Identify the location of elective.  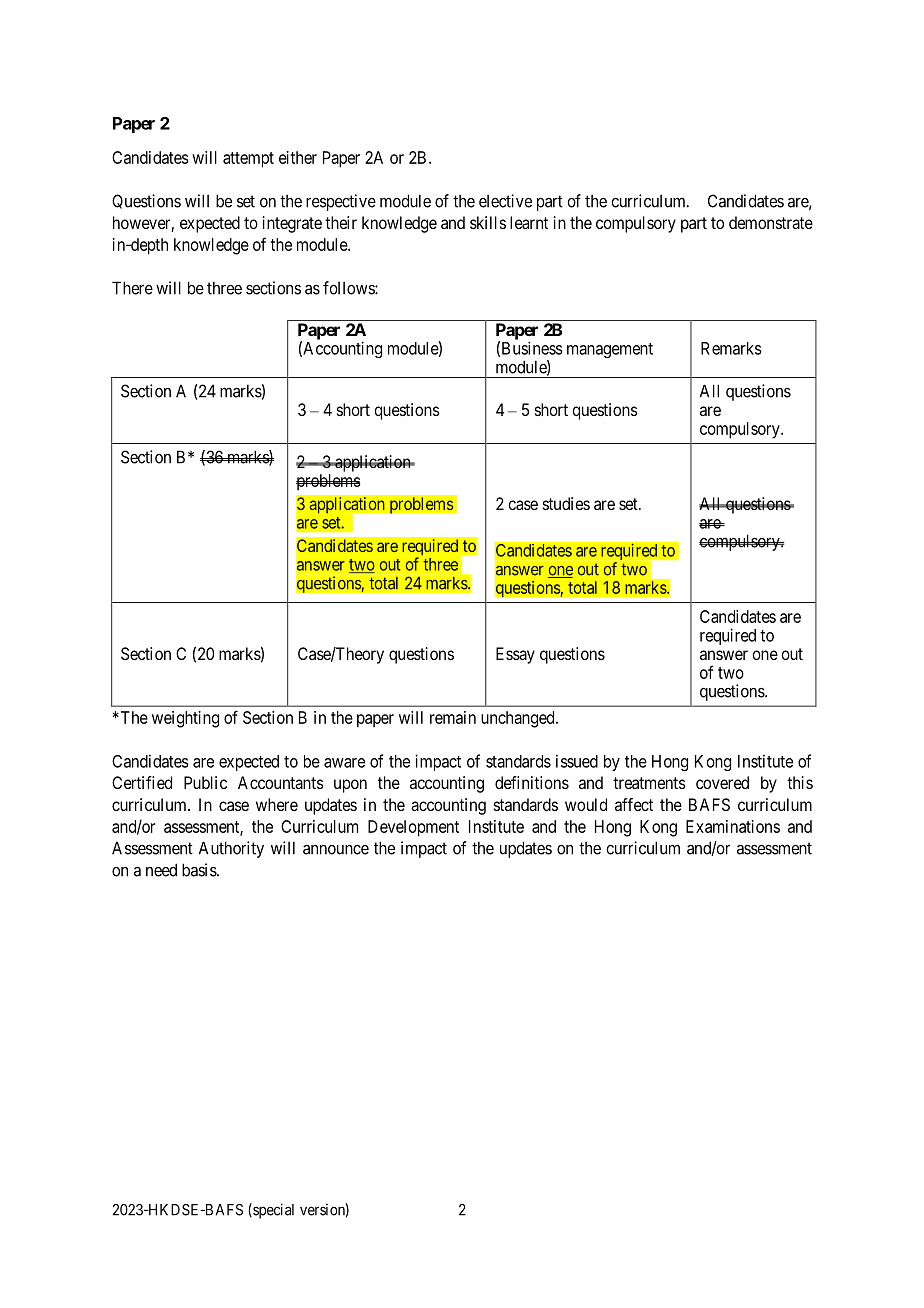
(505, 201).
